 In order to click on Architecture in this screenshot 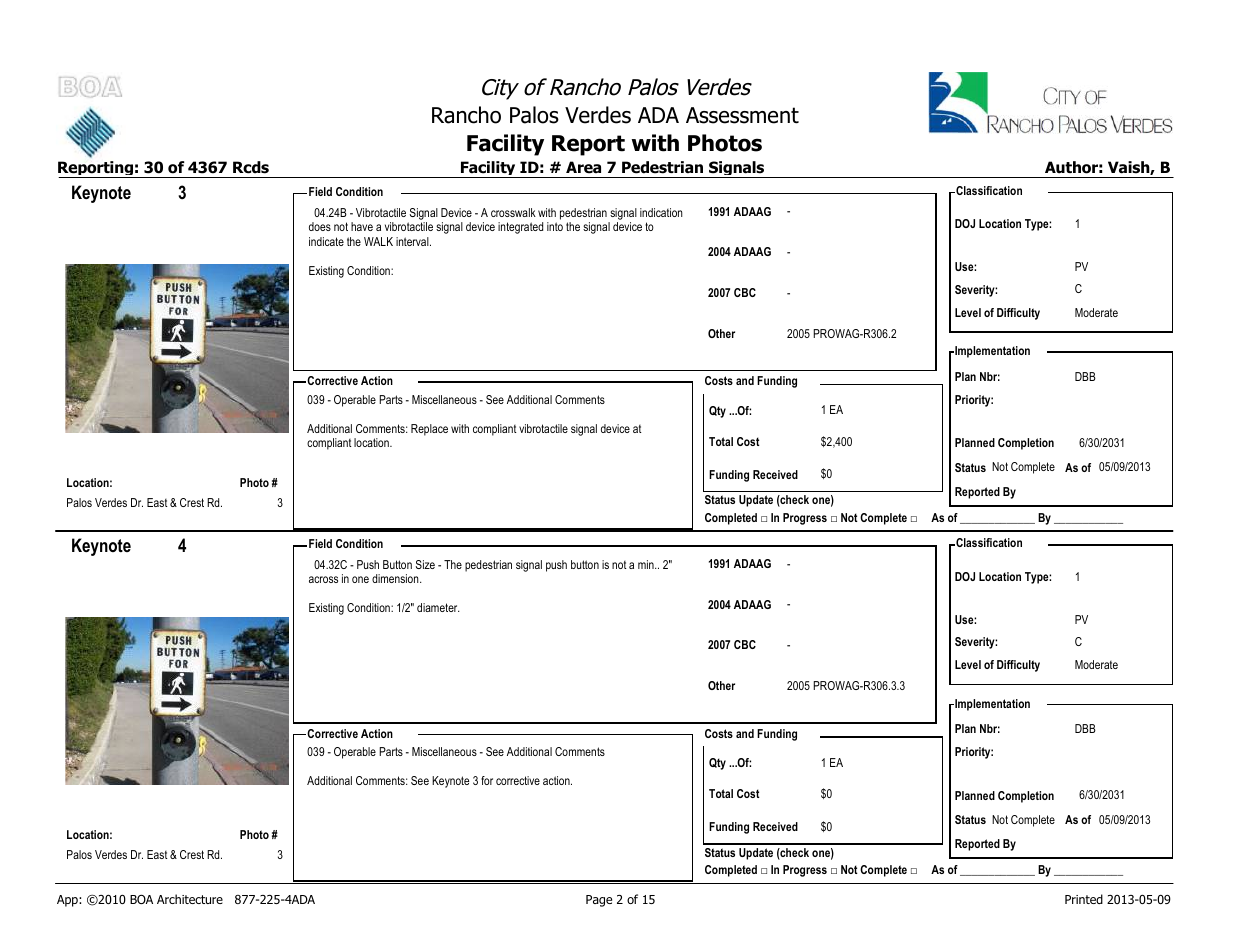, I will do `click(190, 899)`.
